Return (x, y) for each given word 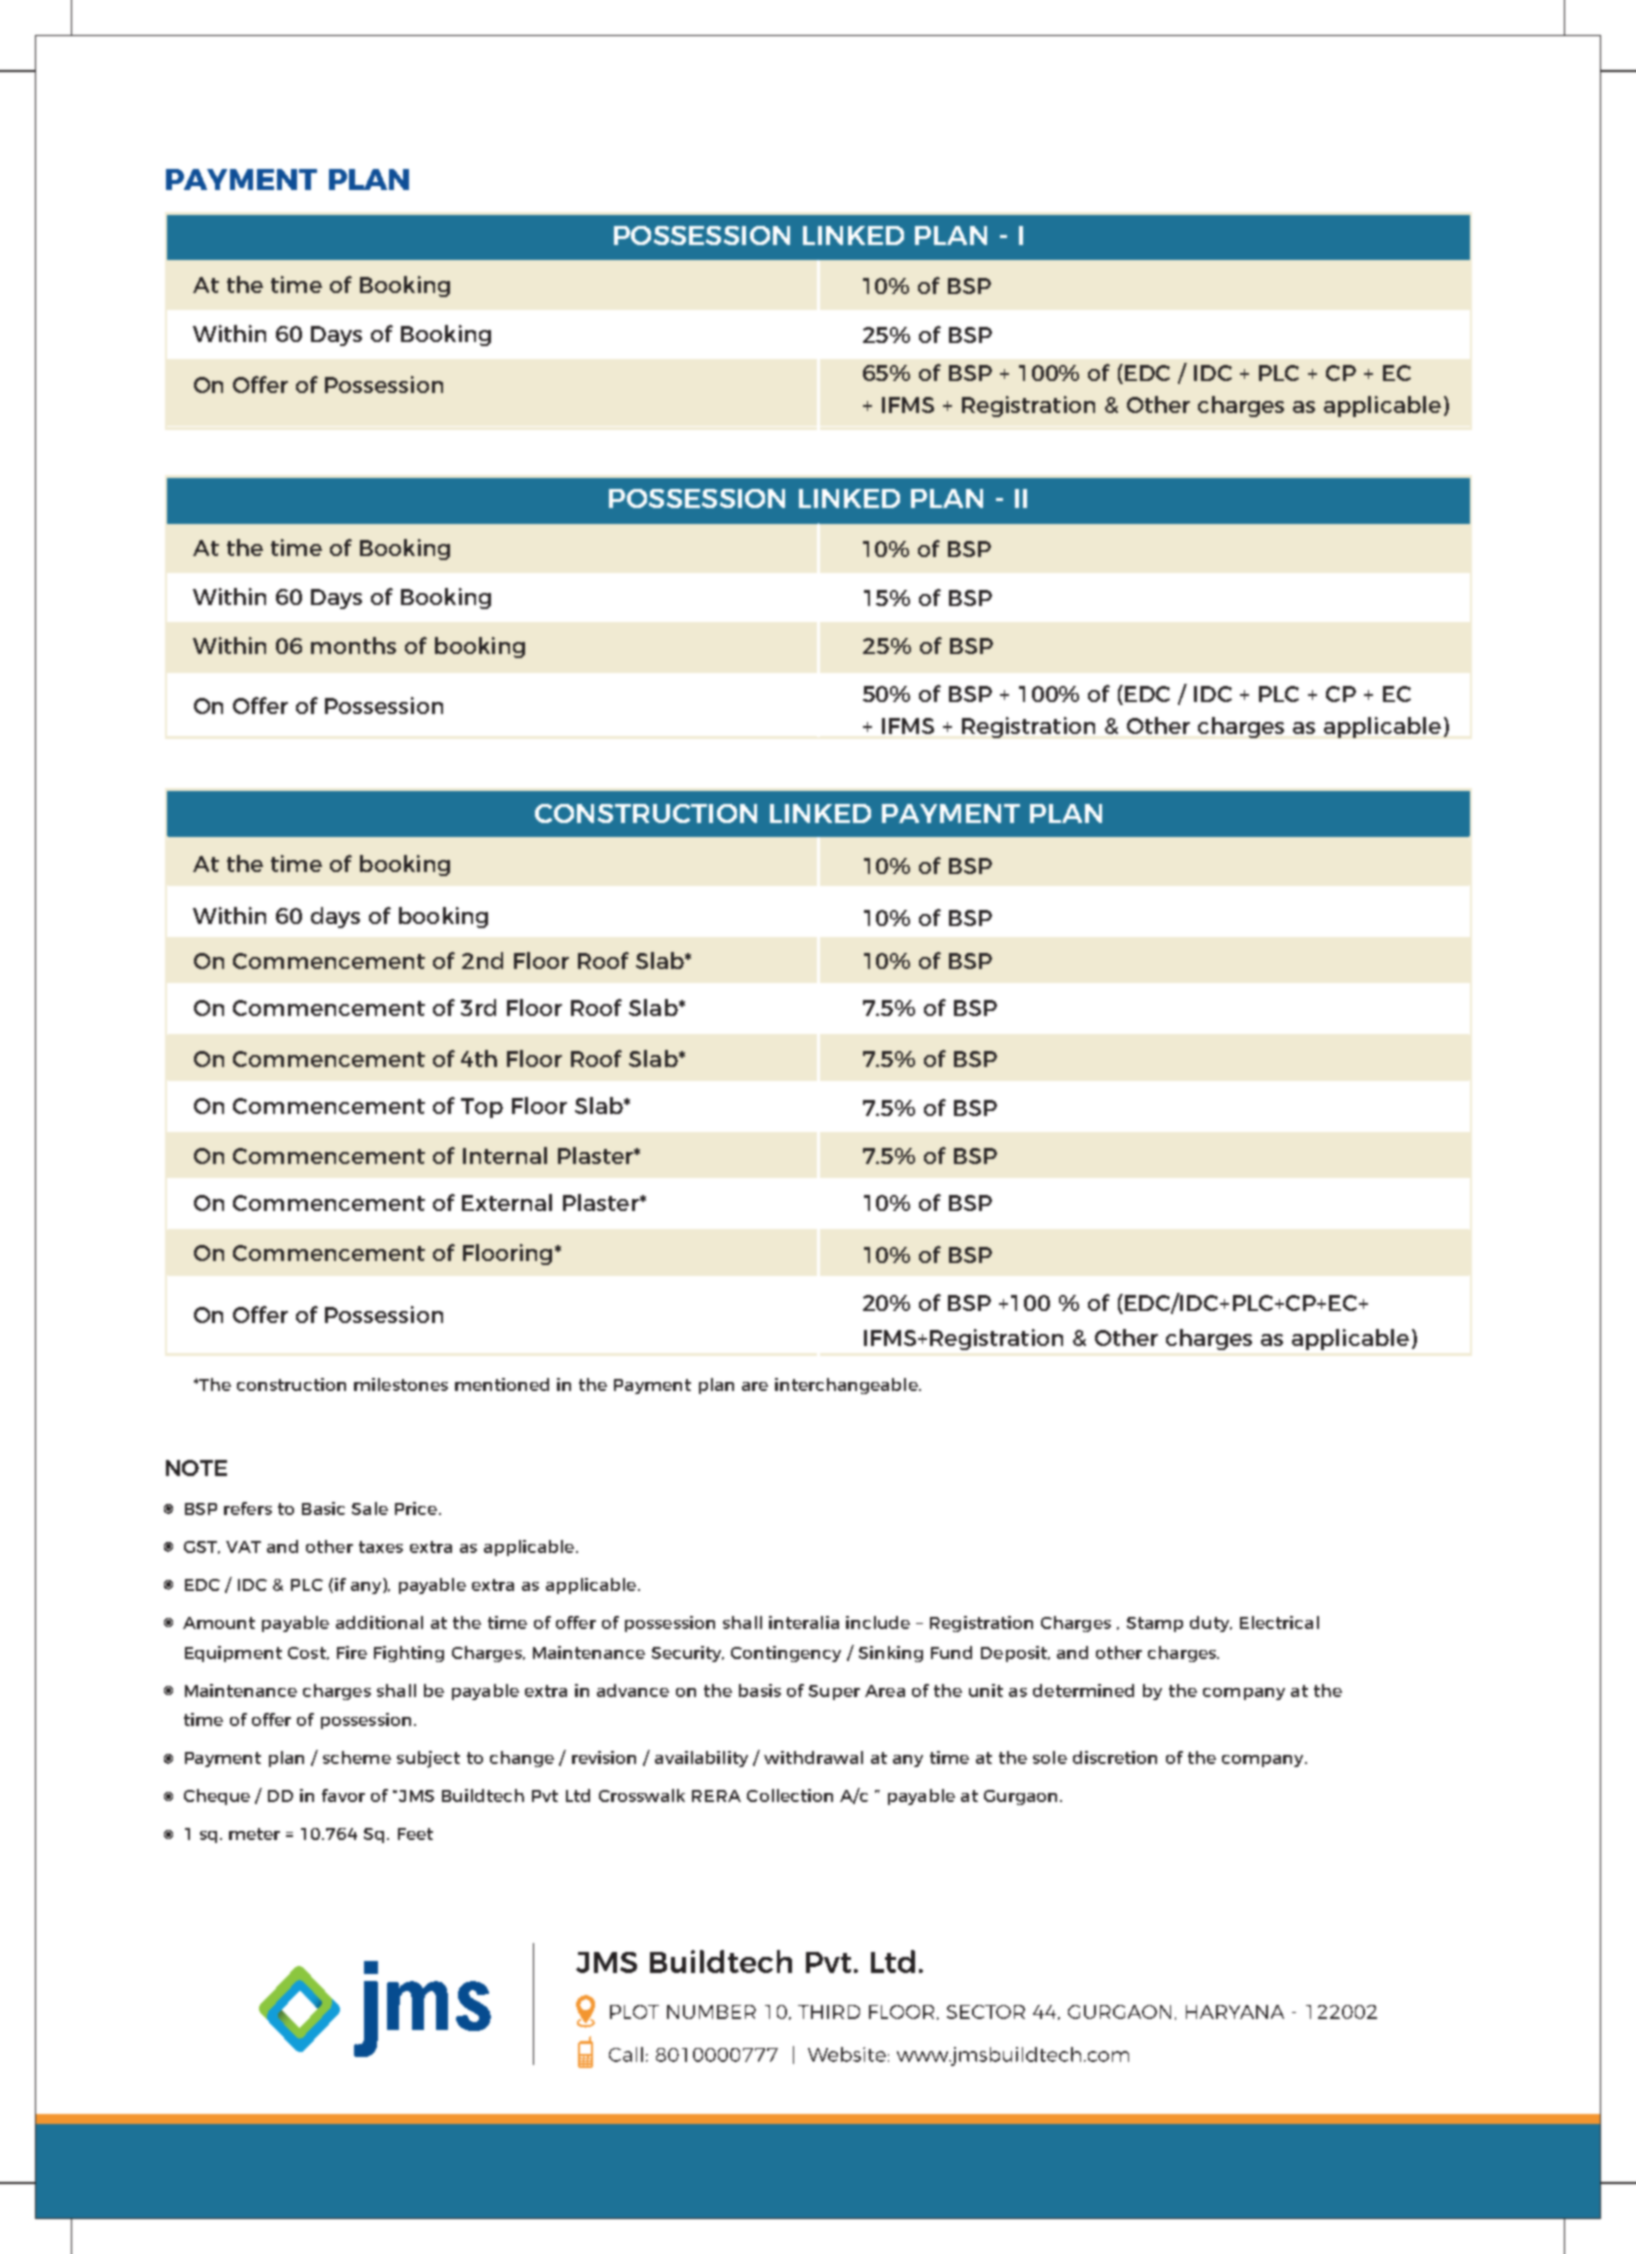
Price (417, 1508)
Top (482, 1108)
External (507, 1202)
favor (343, 1795)
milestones (401, 1384)
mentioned (502, 1384)
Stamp (1155, 1624)
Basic (323, 1508)
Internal (505, 1155)
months (353, 645)
